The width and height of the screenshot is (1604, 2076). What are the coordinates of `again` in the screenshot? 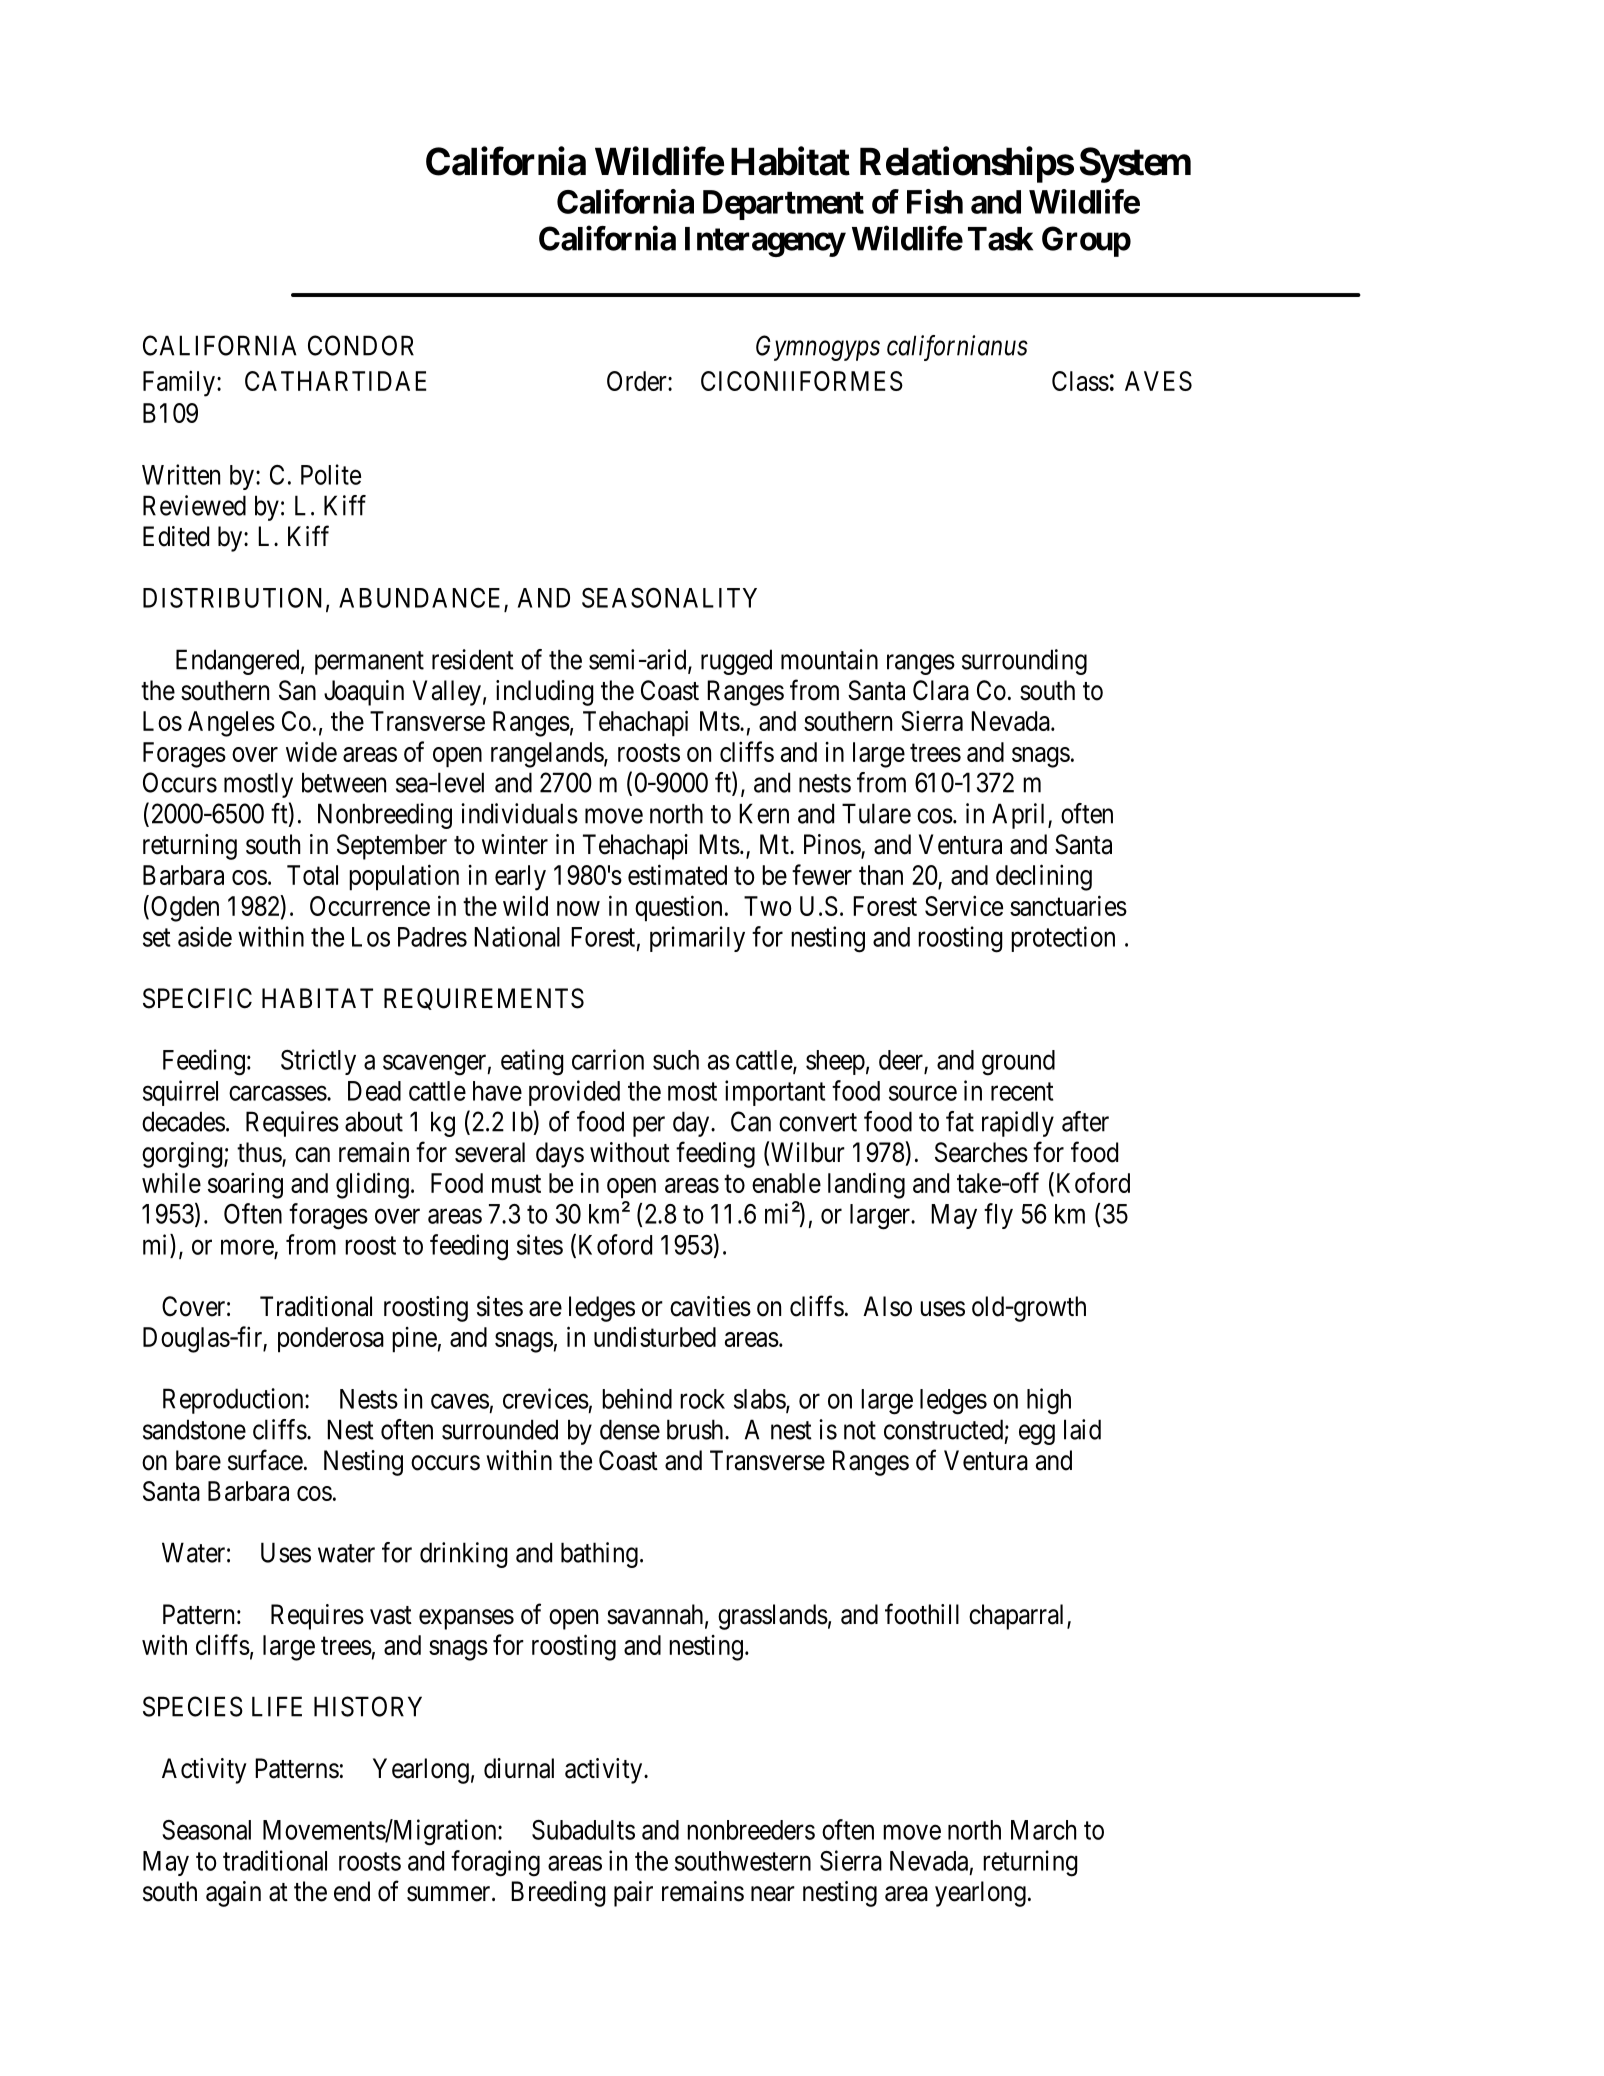 It's located at (233, 1894).
